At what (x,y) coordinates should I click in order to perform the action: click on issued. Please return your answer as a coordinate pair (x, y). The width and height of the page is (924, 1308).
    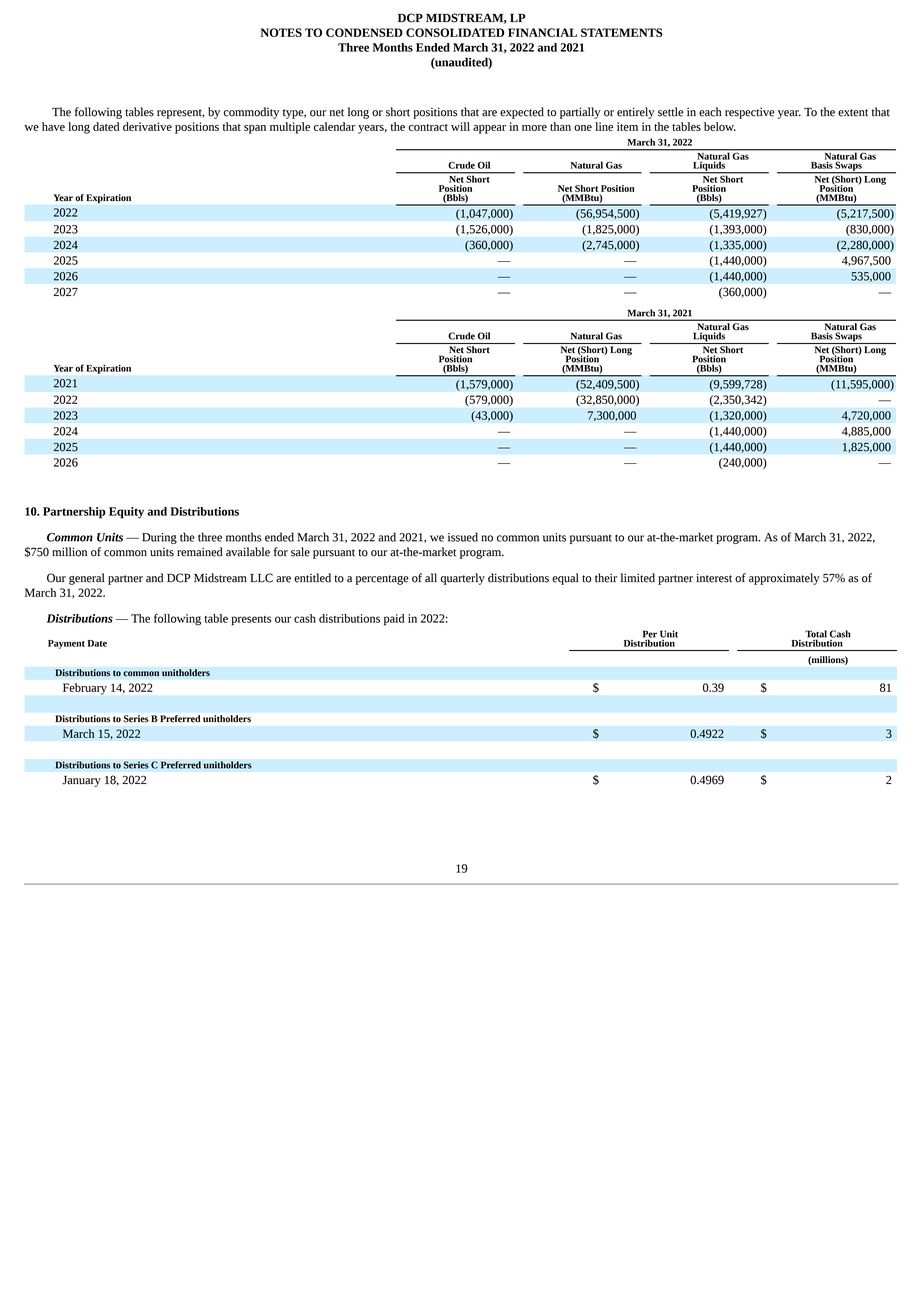
    Looking at the image, I should click on (463, 537).
